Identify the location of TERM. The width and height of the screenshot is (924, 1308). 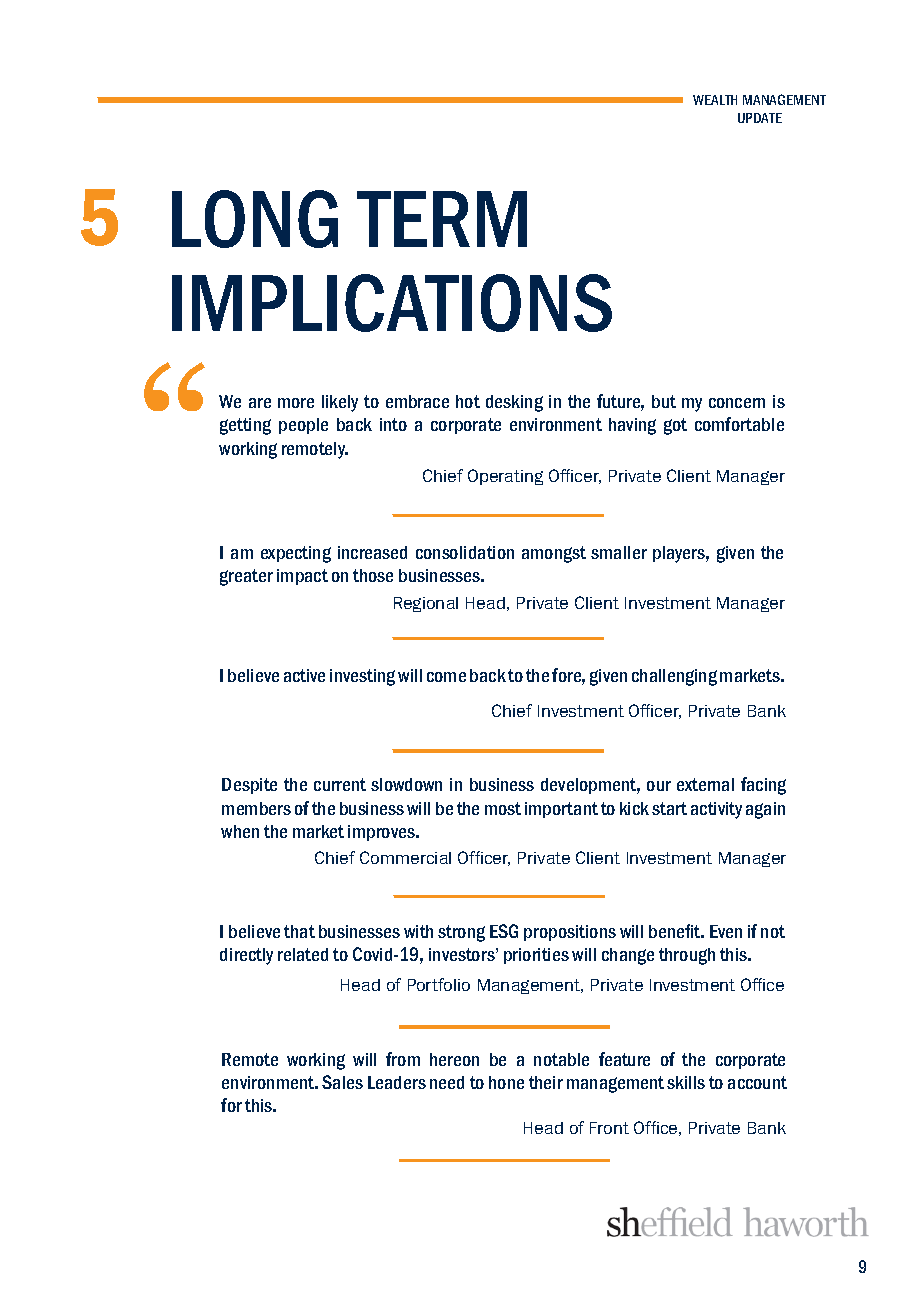
(442, 219).
